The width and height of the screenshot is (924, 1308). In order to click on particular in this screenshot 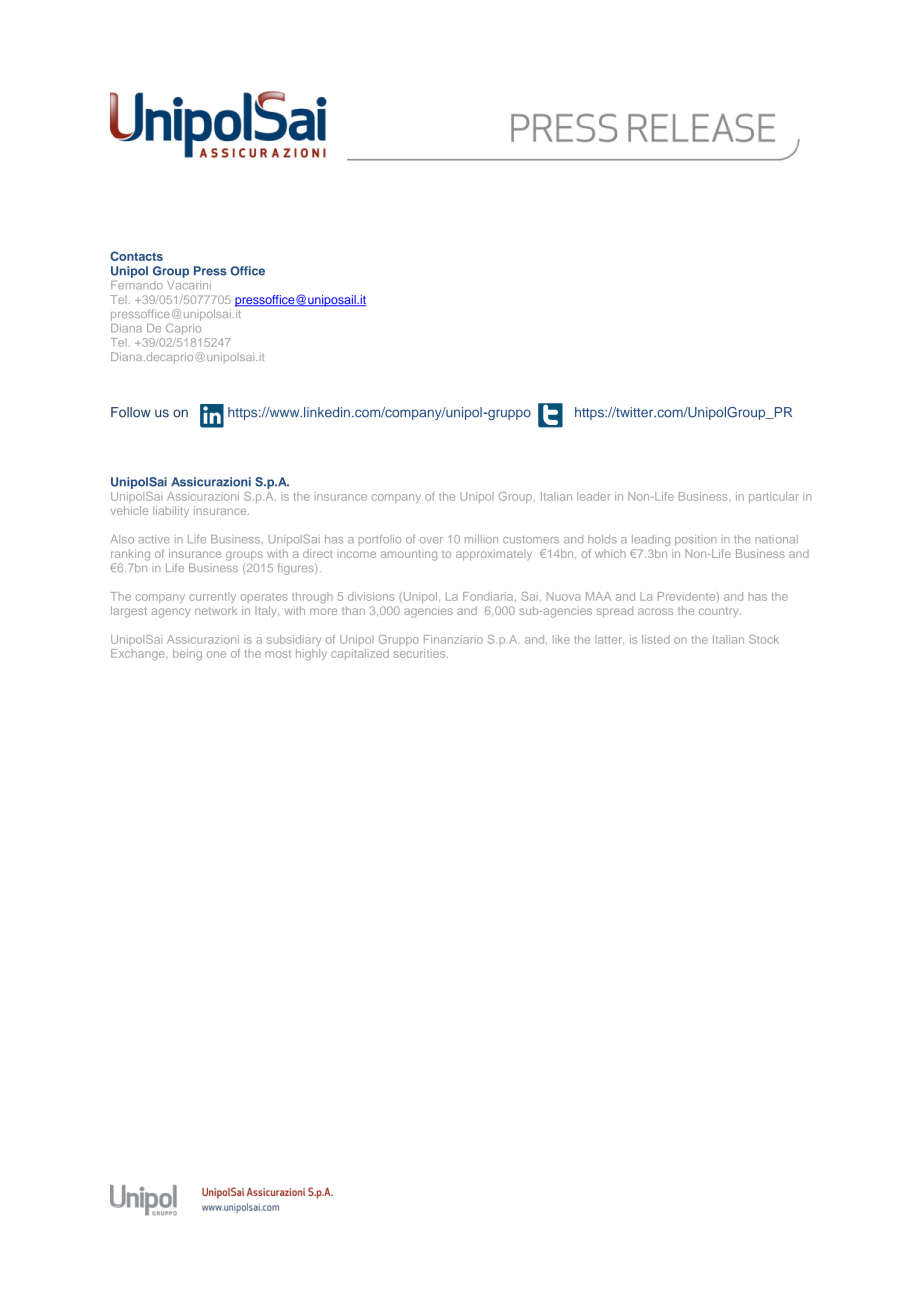, I will do `click(774, 497)`.
